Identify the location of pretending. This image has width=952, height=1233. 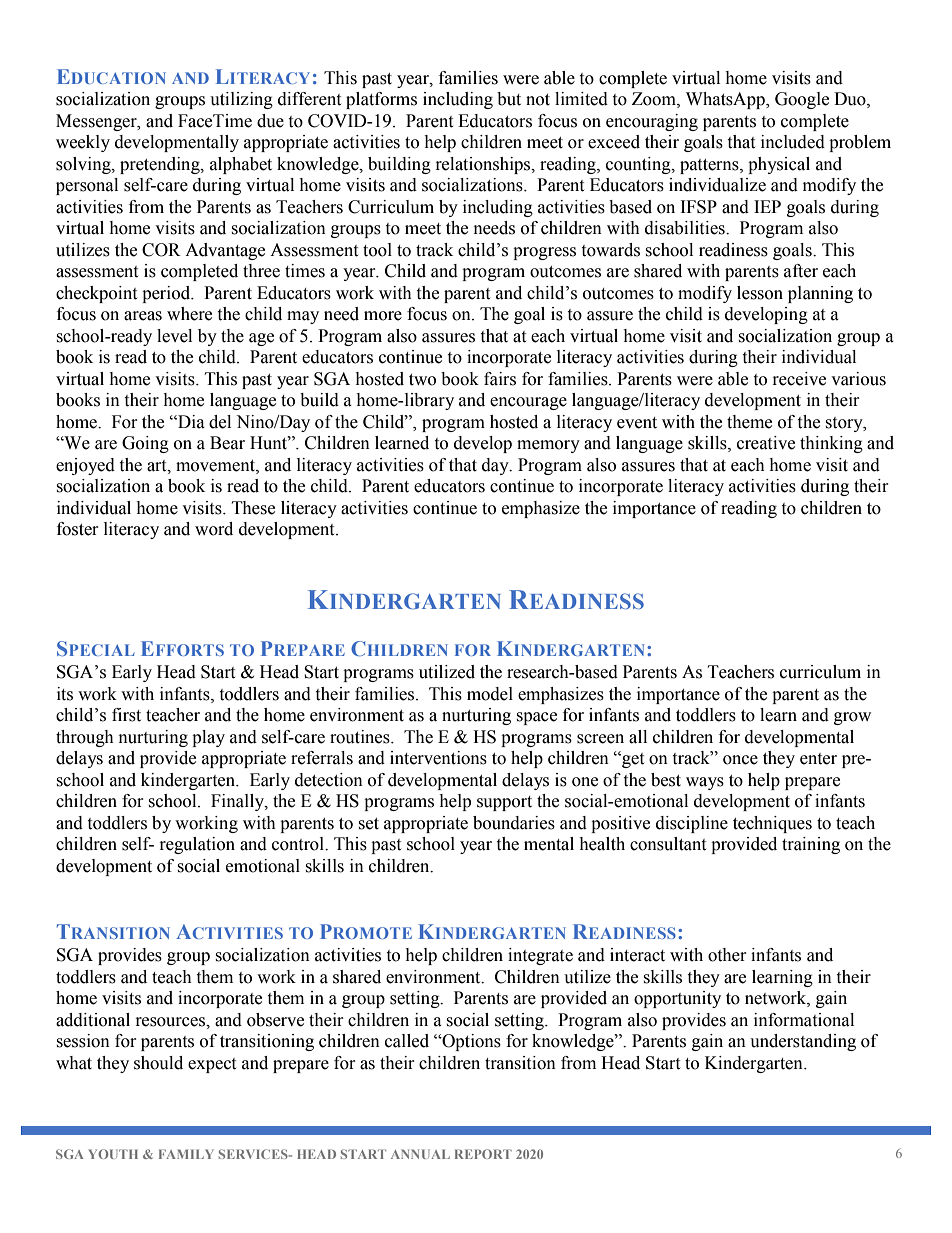
(161, 165).
